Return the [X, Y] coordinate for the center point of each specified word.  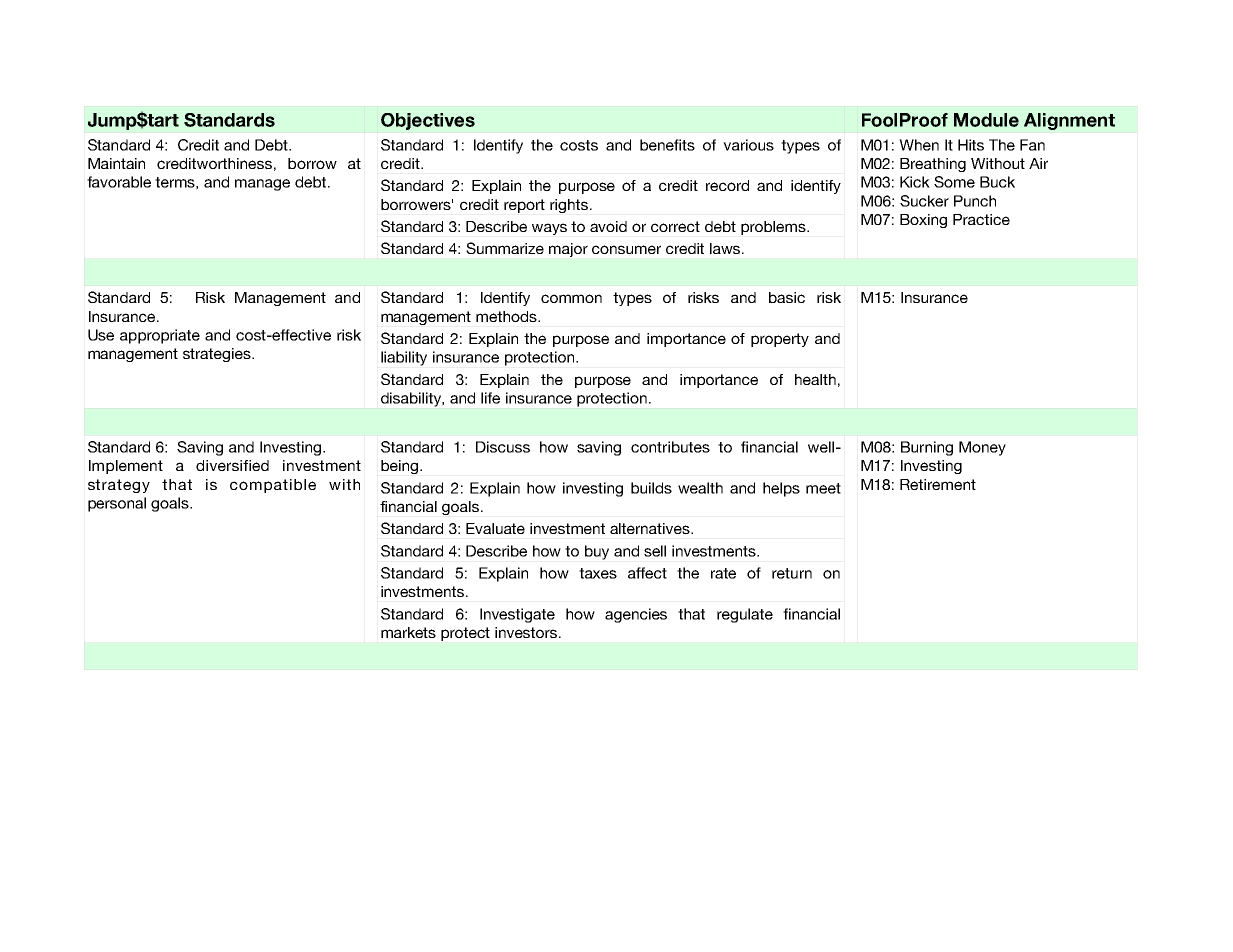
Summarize [505, 248]
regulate [745, 615]
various [748, 145]
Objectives [428, 121]
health [815, 379]
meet [823, 488]
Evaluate [495, 528]
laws [726, 248]
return [792, 573]
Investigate [517, 615]
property [780, 340]
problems [774, 228]
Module [986, 120]
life [490, 398]
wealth [700, 488]
